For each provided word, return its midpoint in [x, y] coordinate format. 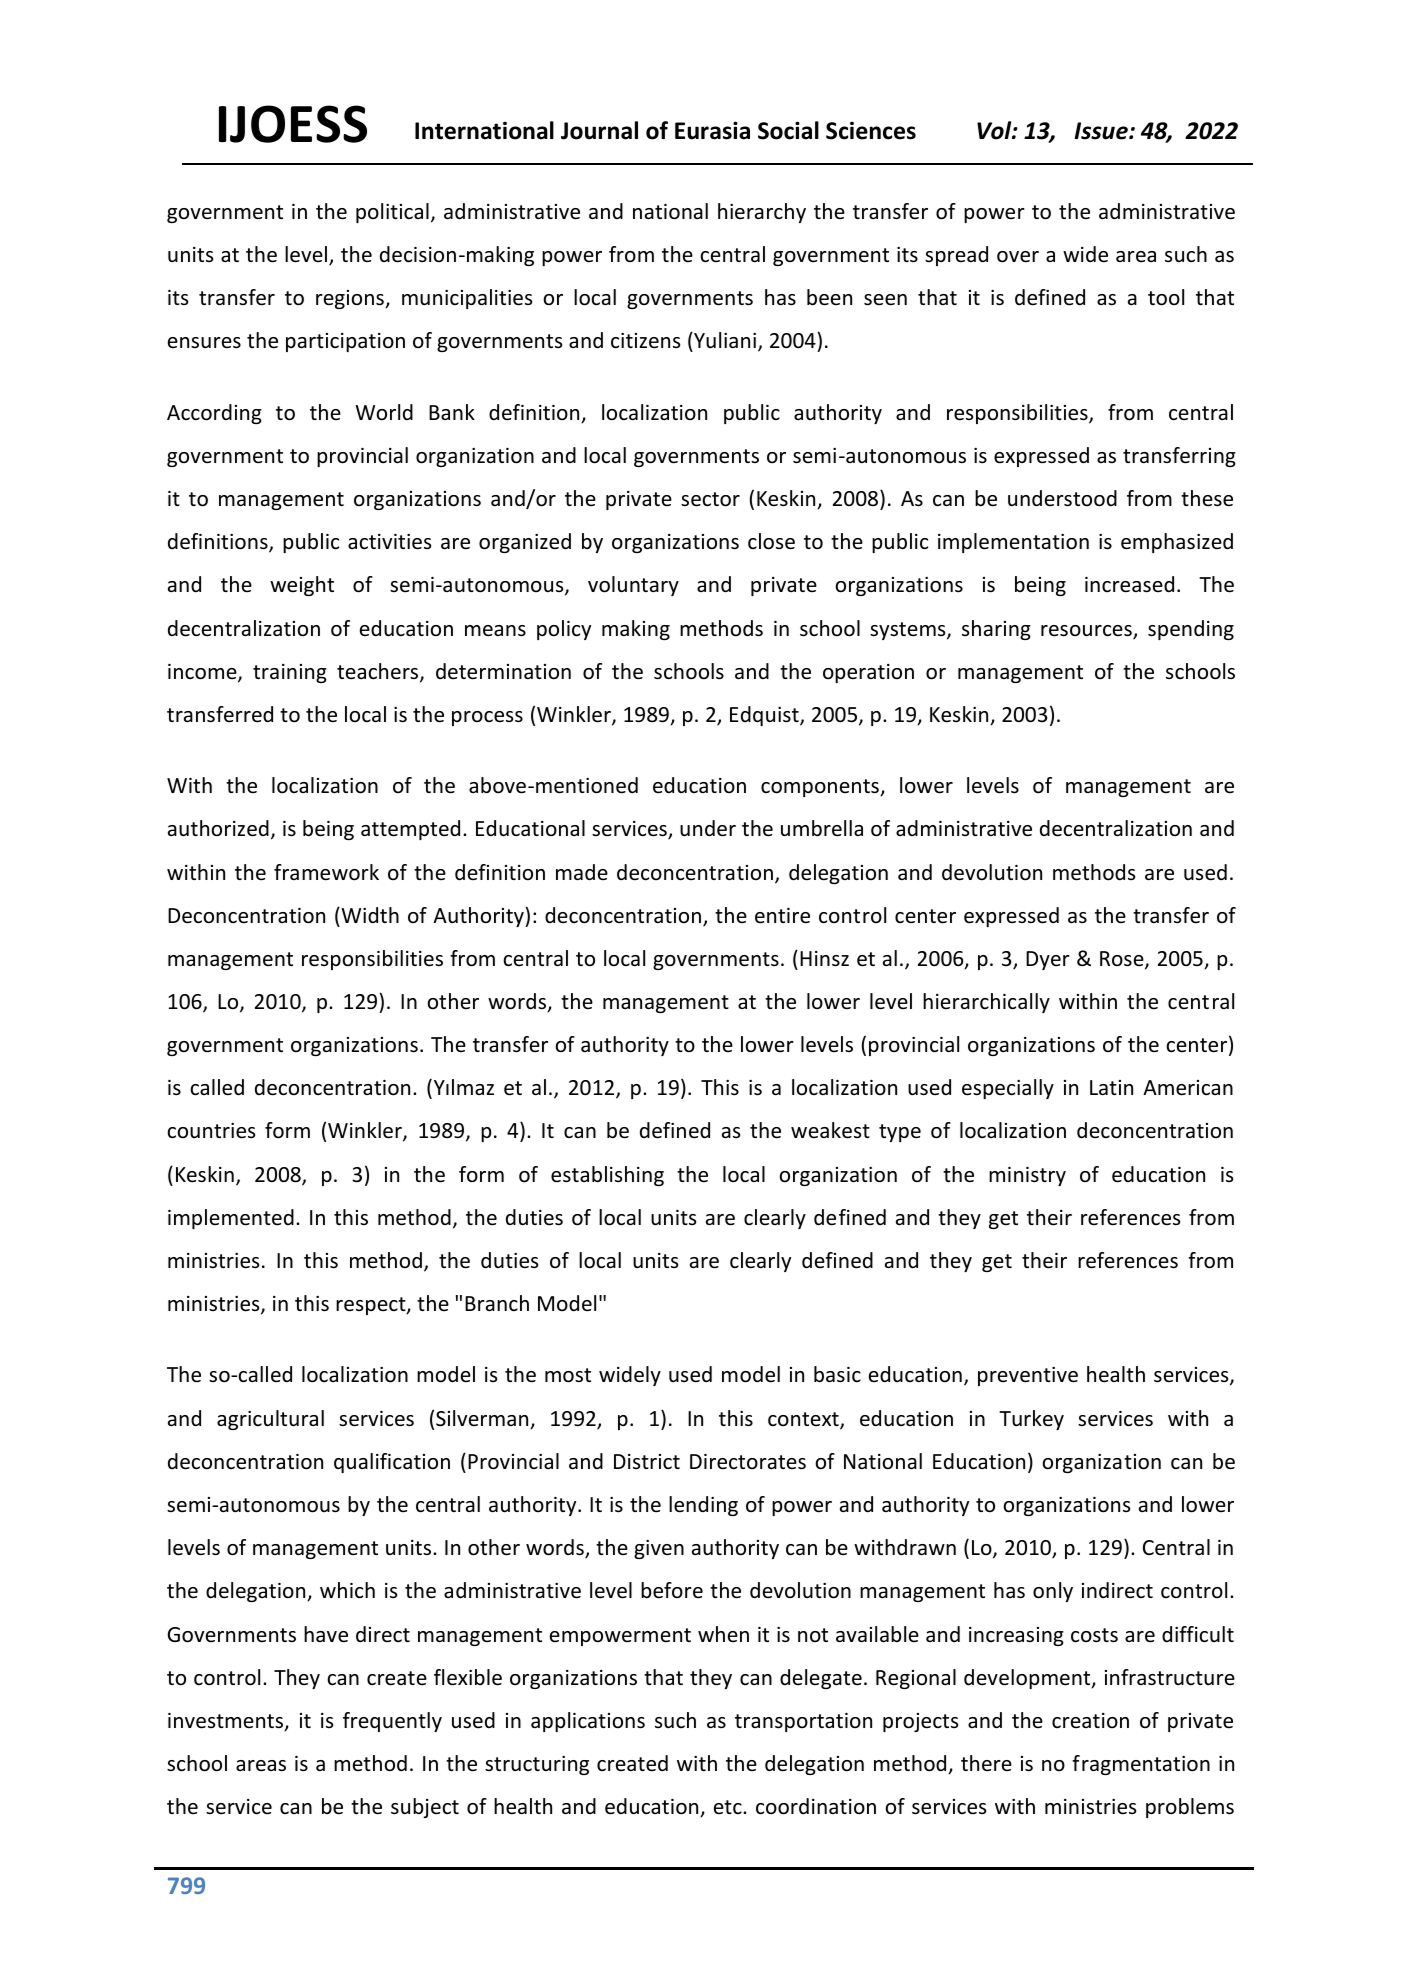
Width [369, 915]
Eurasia [712, 130]
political [392, 213]
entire [782, 916]
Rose [1123, 960]
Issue [1102, 131]
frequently [392, 1722]
